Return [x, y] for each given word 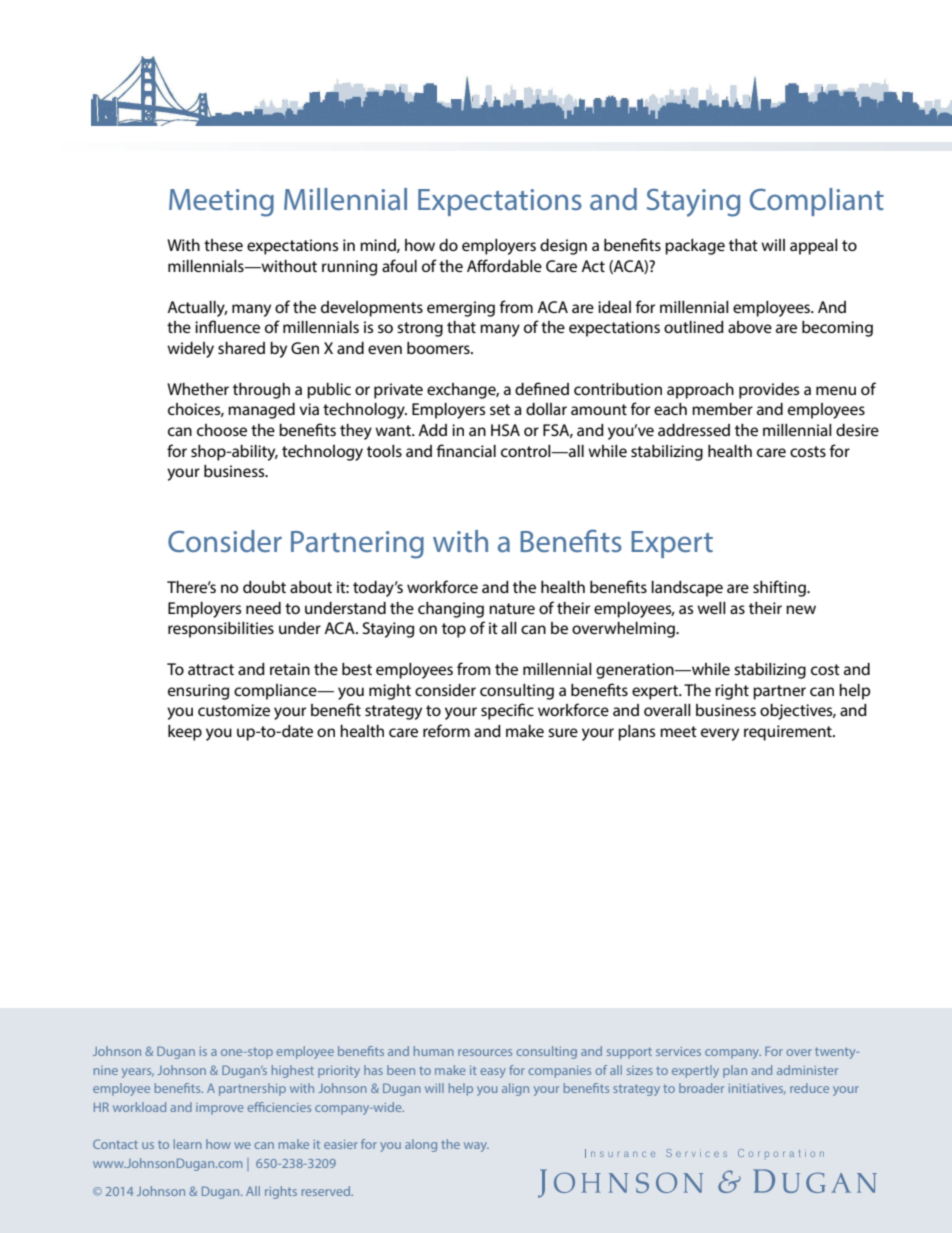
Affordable [504, 265]
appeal [814, 247]
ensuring [198, 692]
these [223, 245]
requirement [789, 733]
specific [507, 711]
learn [188, 1144]
